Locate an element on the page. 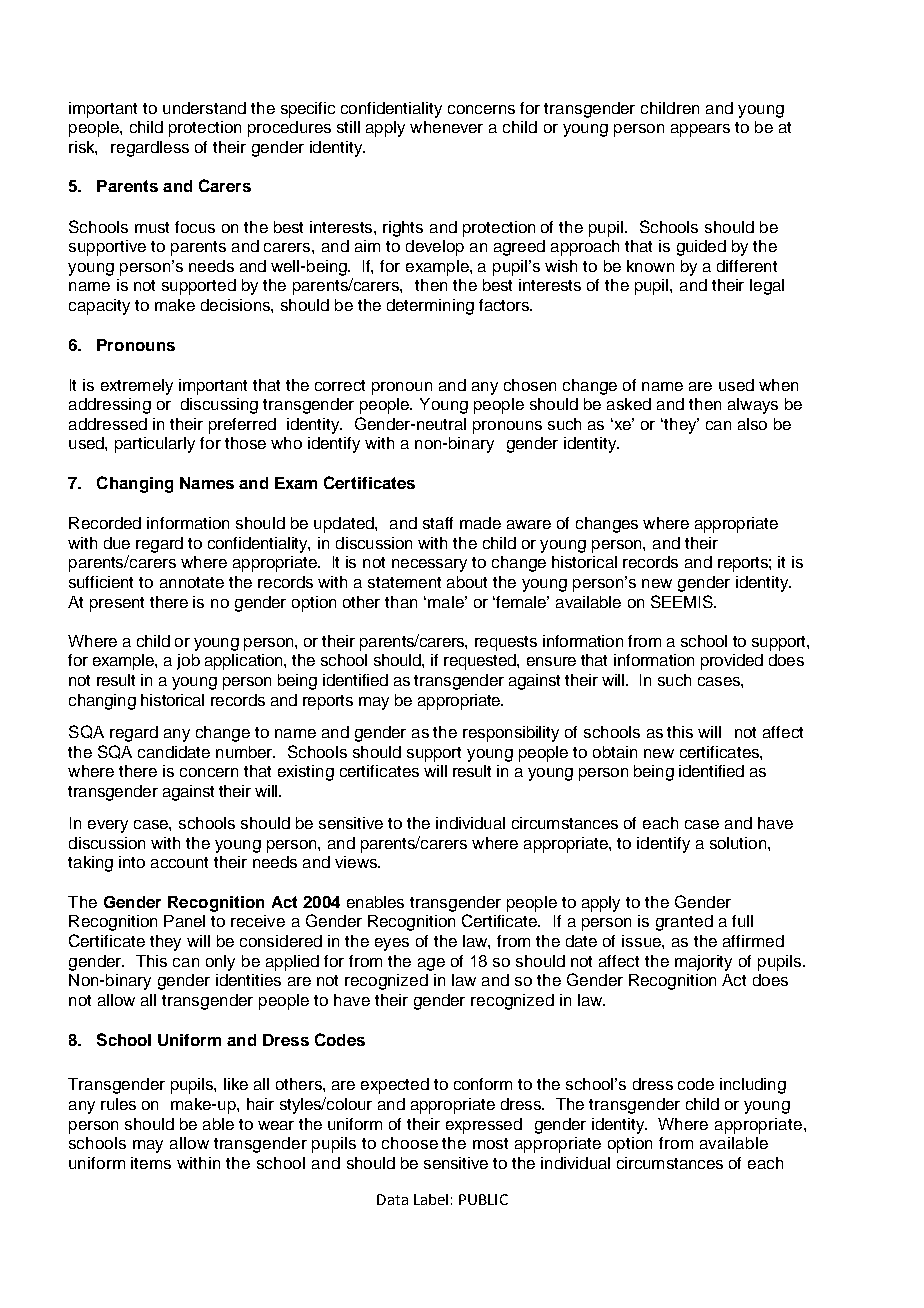 This image has width=924, height=1308. appears is located at coordinates (700, 130).
